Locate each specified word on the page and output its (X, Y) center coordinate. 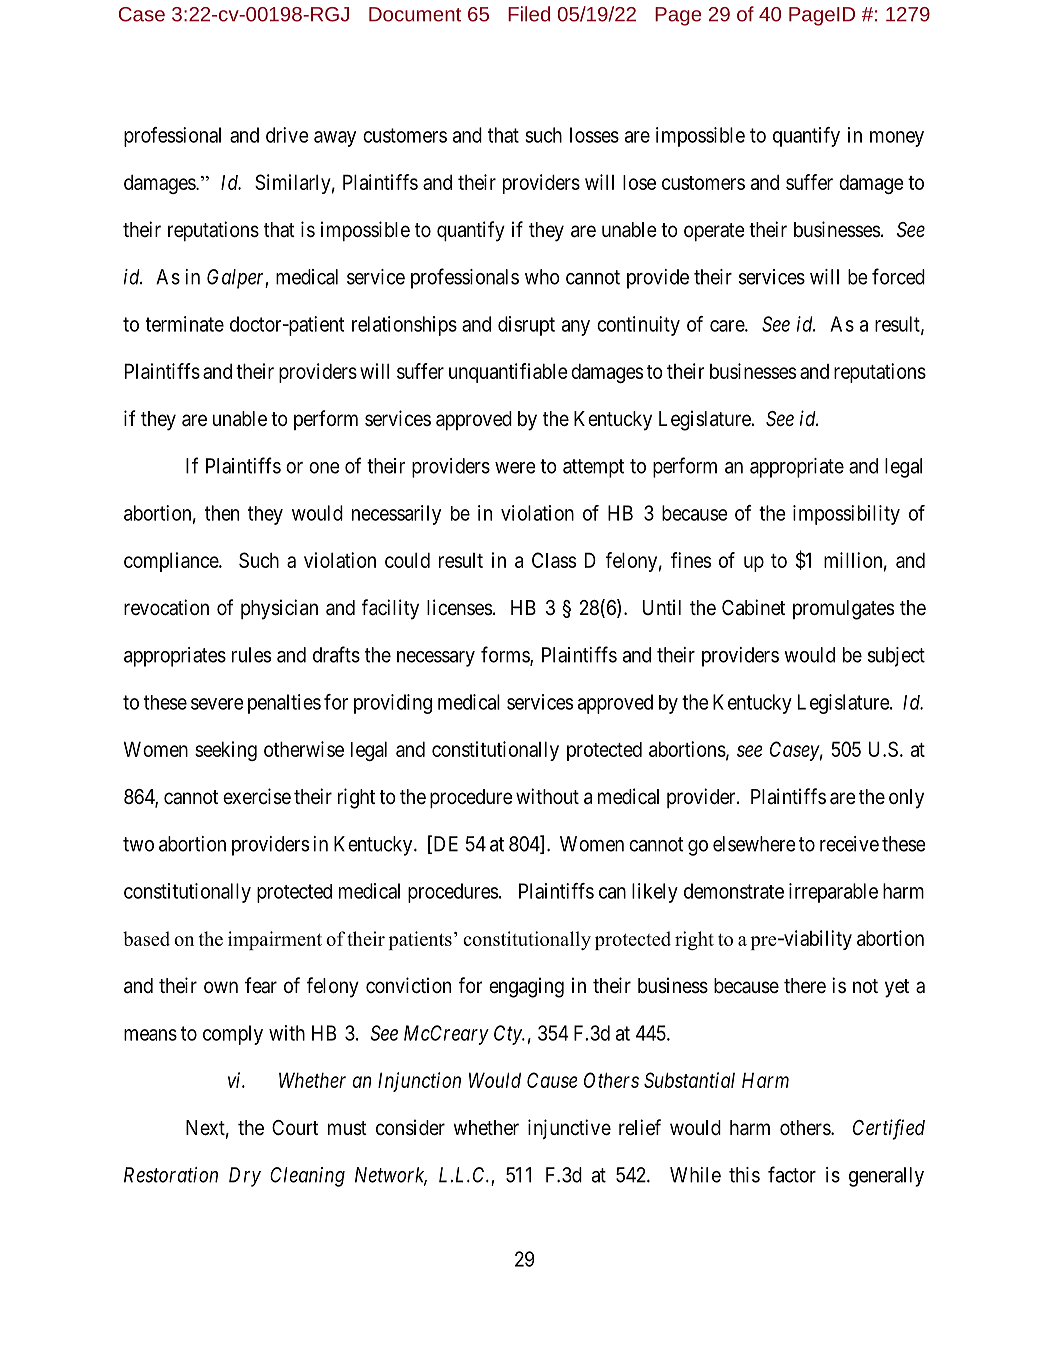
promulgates (843, 610)
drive (287, 135)
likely (655, 893)
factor (792, 1174)
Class (554, 560)
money (897, 139)
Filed (529, 14)
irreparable (833, 893)
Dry (245, 1177)
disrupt (526, 326)
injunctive (569, 1129)
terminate (185, 324)
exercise (257, 796)
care (728, 326)
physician (279, 609)
